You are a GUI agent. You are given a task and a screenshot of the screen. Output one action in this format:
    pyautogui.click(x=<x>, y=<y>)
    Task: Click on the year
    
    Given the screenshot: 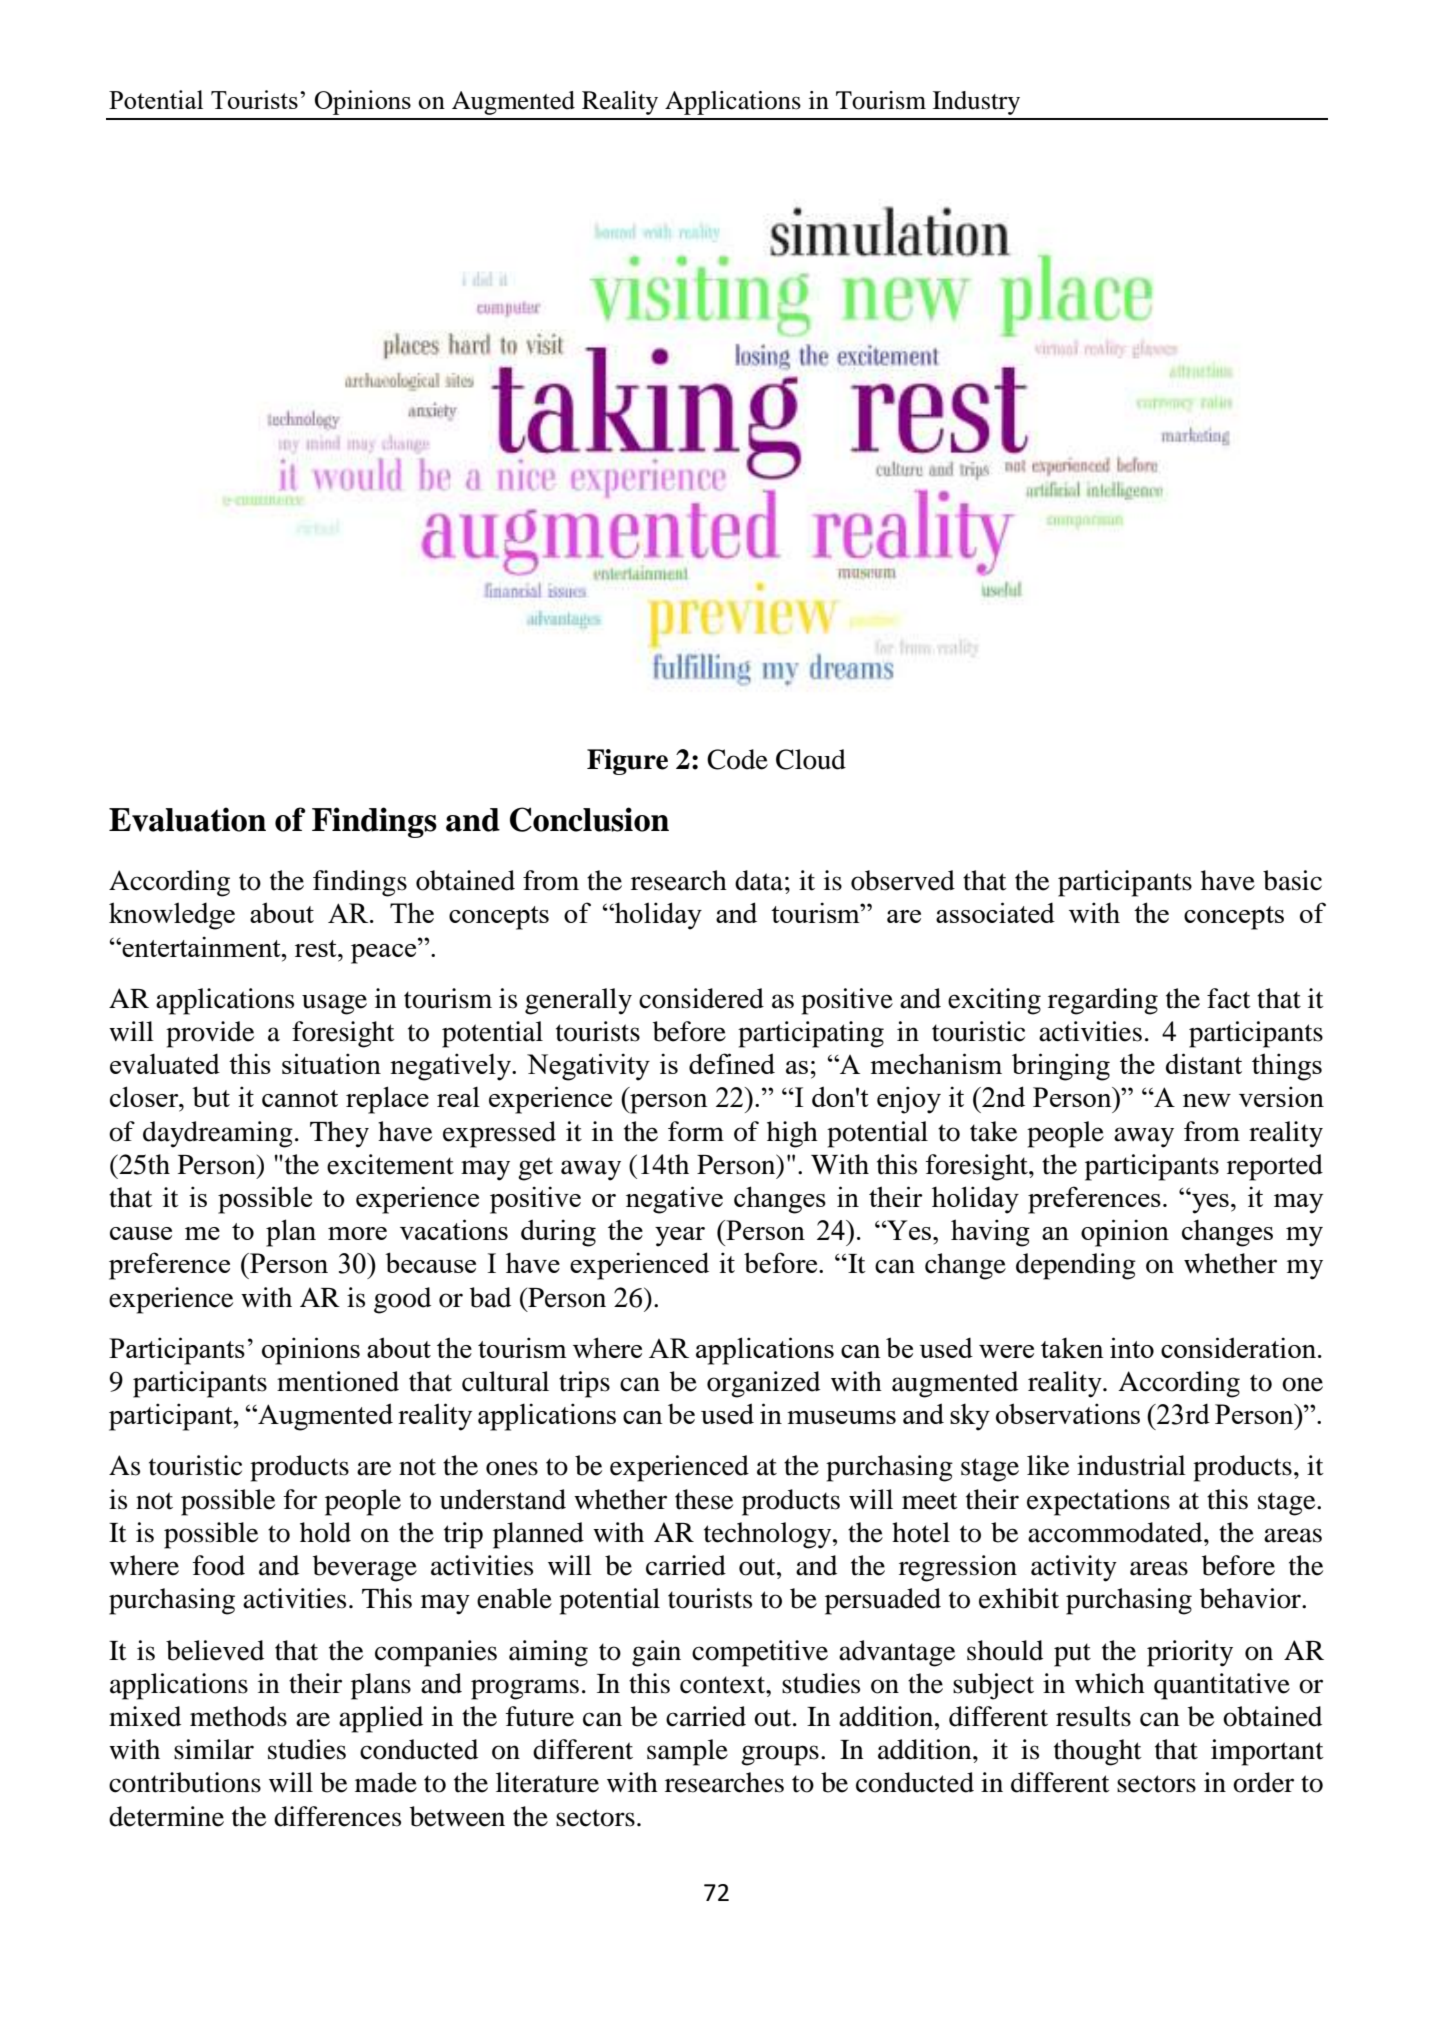 What is the action you would take?
    pyautogui.click(x=680, y=1237)
